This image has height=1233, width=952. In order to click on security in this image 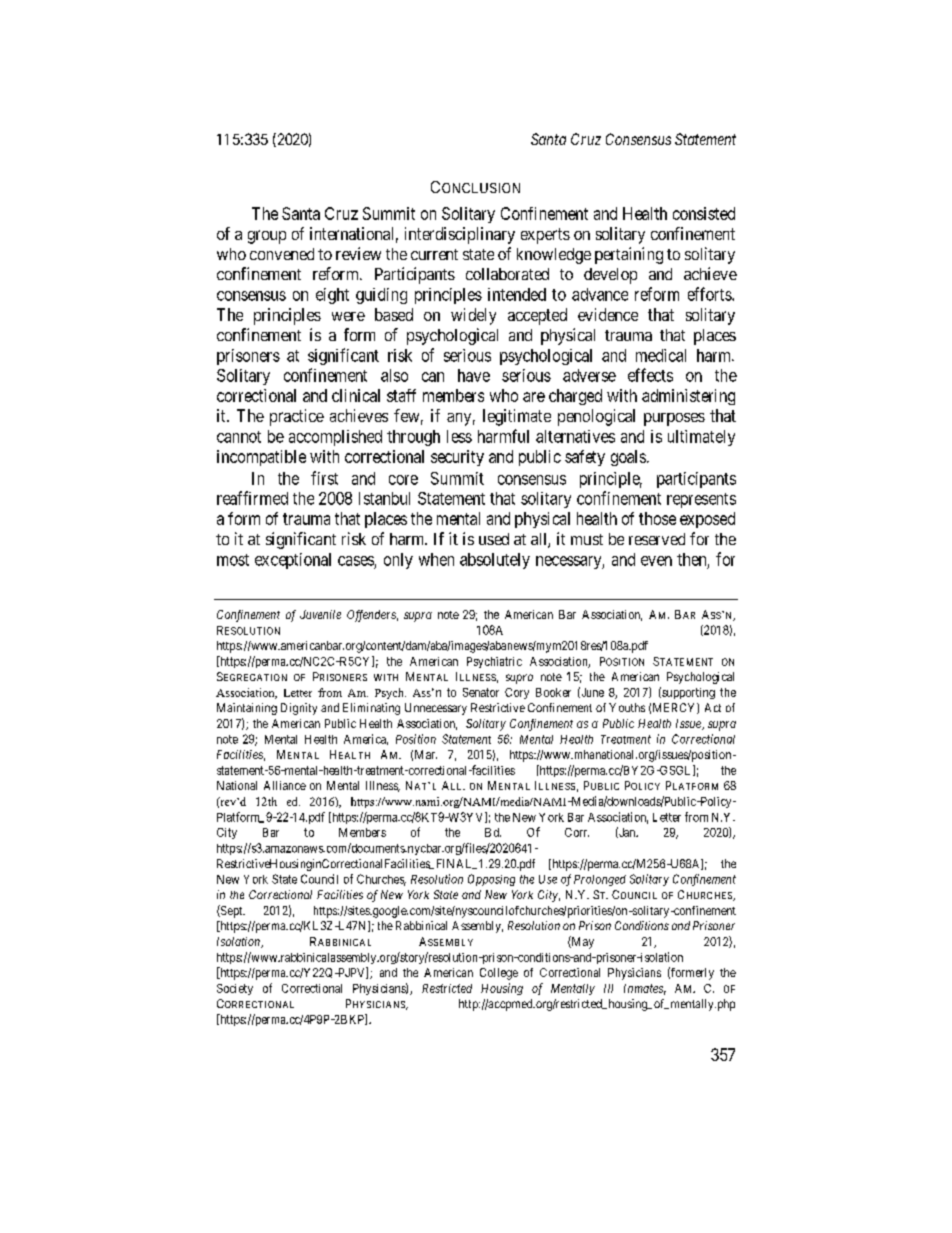, I will do `click(457, 458)`.
